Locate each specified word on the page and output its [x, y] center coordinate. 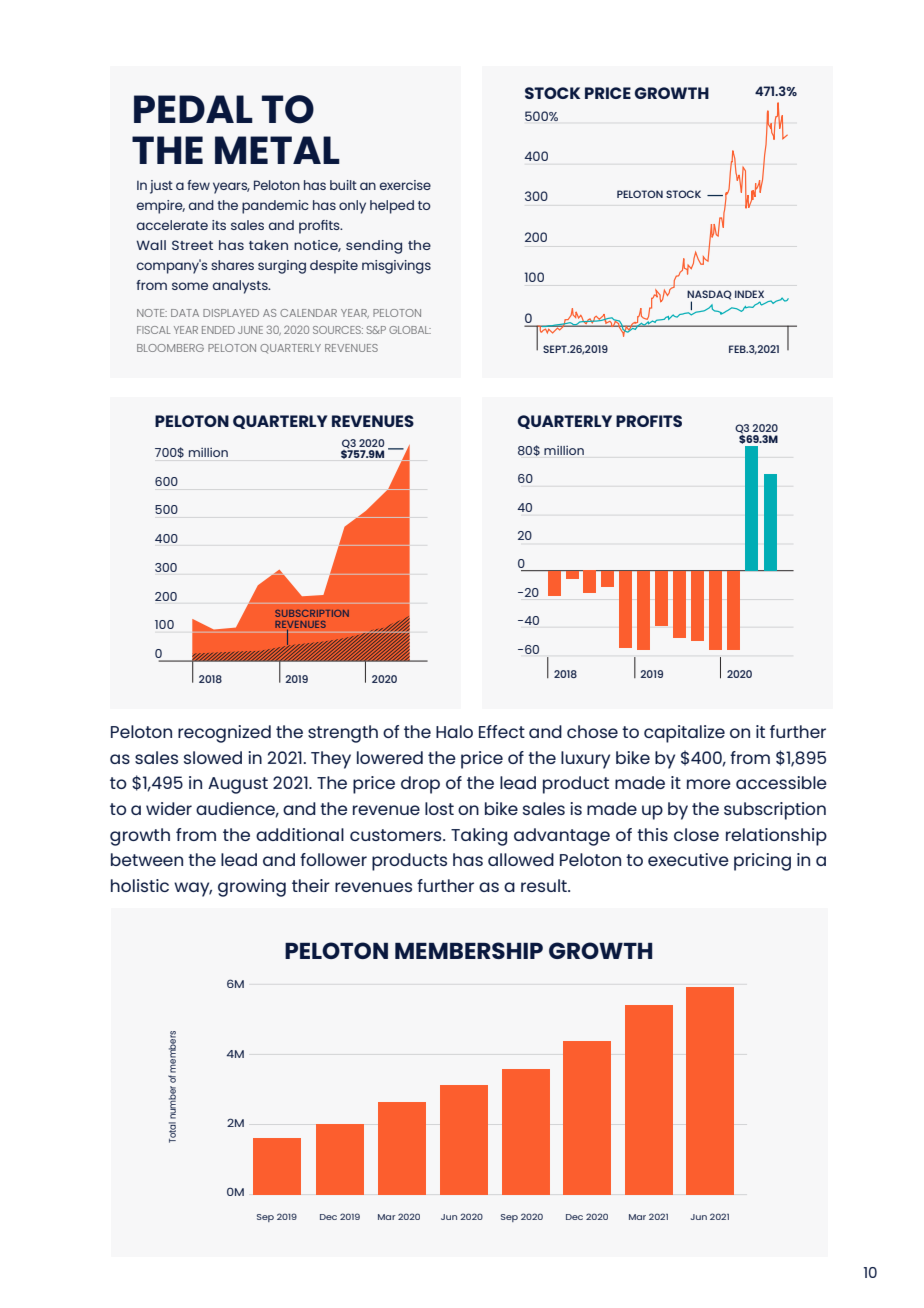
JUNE [250, 330]
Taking [479, 837]
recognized [224, 734]
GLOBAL [410, 330]
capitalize [684, 734]
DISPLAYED [231, 313]
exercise [405, 185]
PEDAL [193, 109]
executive [688, 859]
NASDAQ [709, 296]
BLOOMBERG [170, 348]
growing [252, 888]
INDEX [749, 294]
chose [592, 731]
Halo [454, 731]
